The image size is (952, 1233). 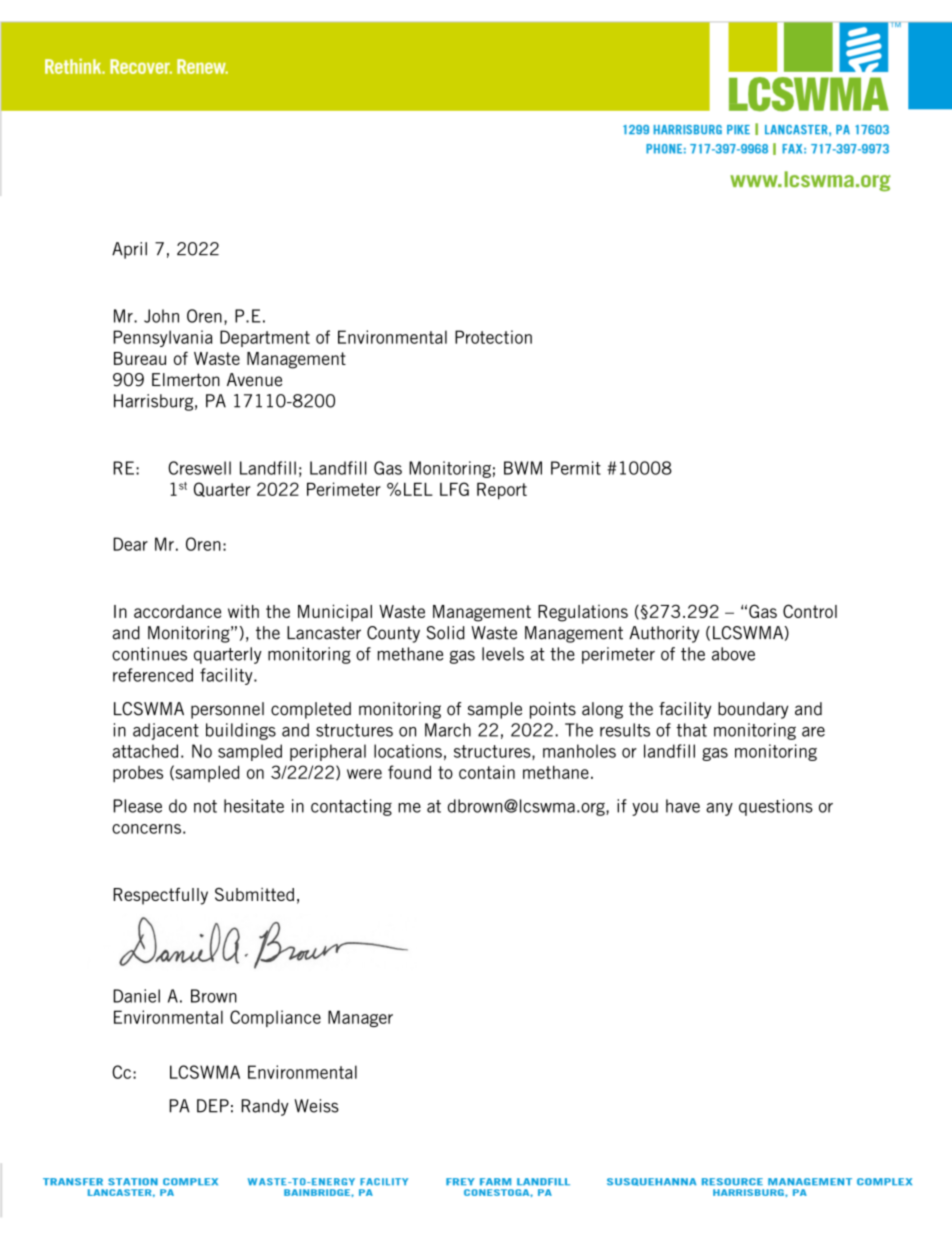 What do you see at coordinates (576, 468) in the image?
I see `Permit` at bounding box center [576, 468].
